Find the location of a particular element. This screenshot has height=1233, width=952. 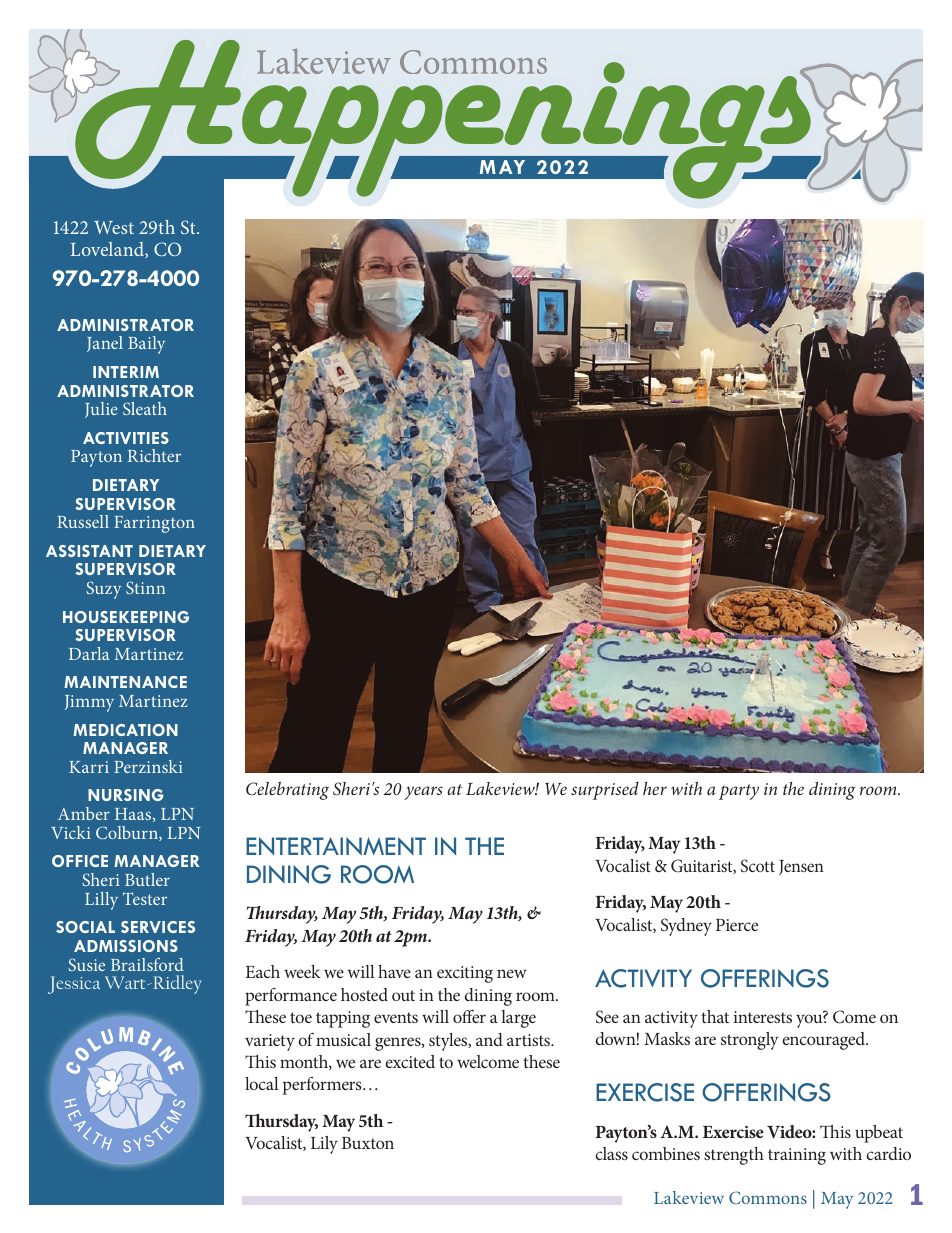

Buxton is located at coordinates (368, 1143).
